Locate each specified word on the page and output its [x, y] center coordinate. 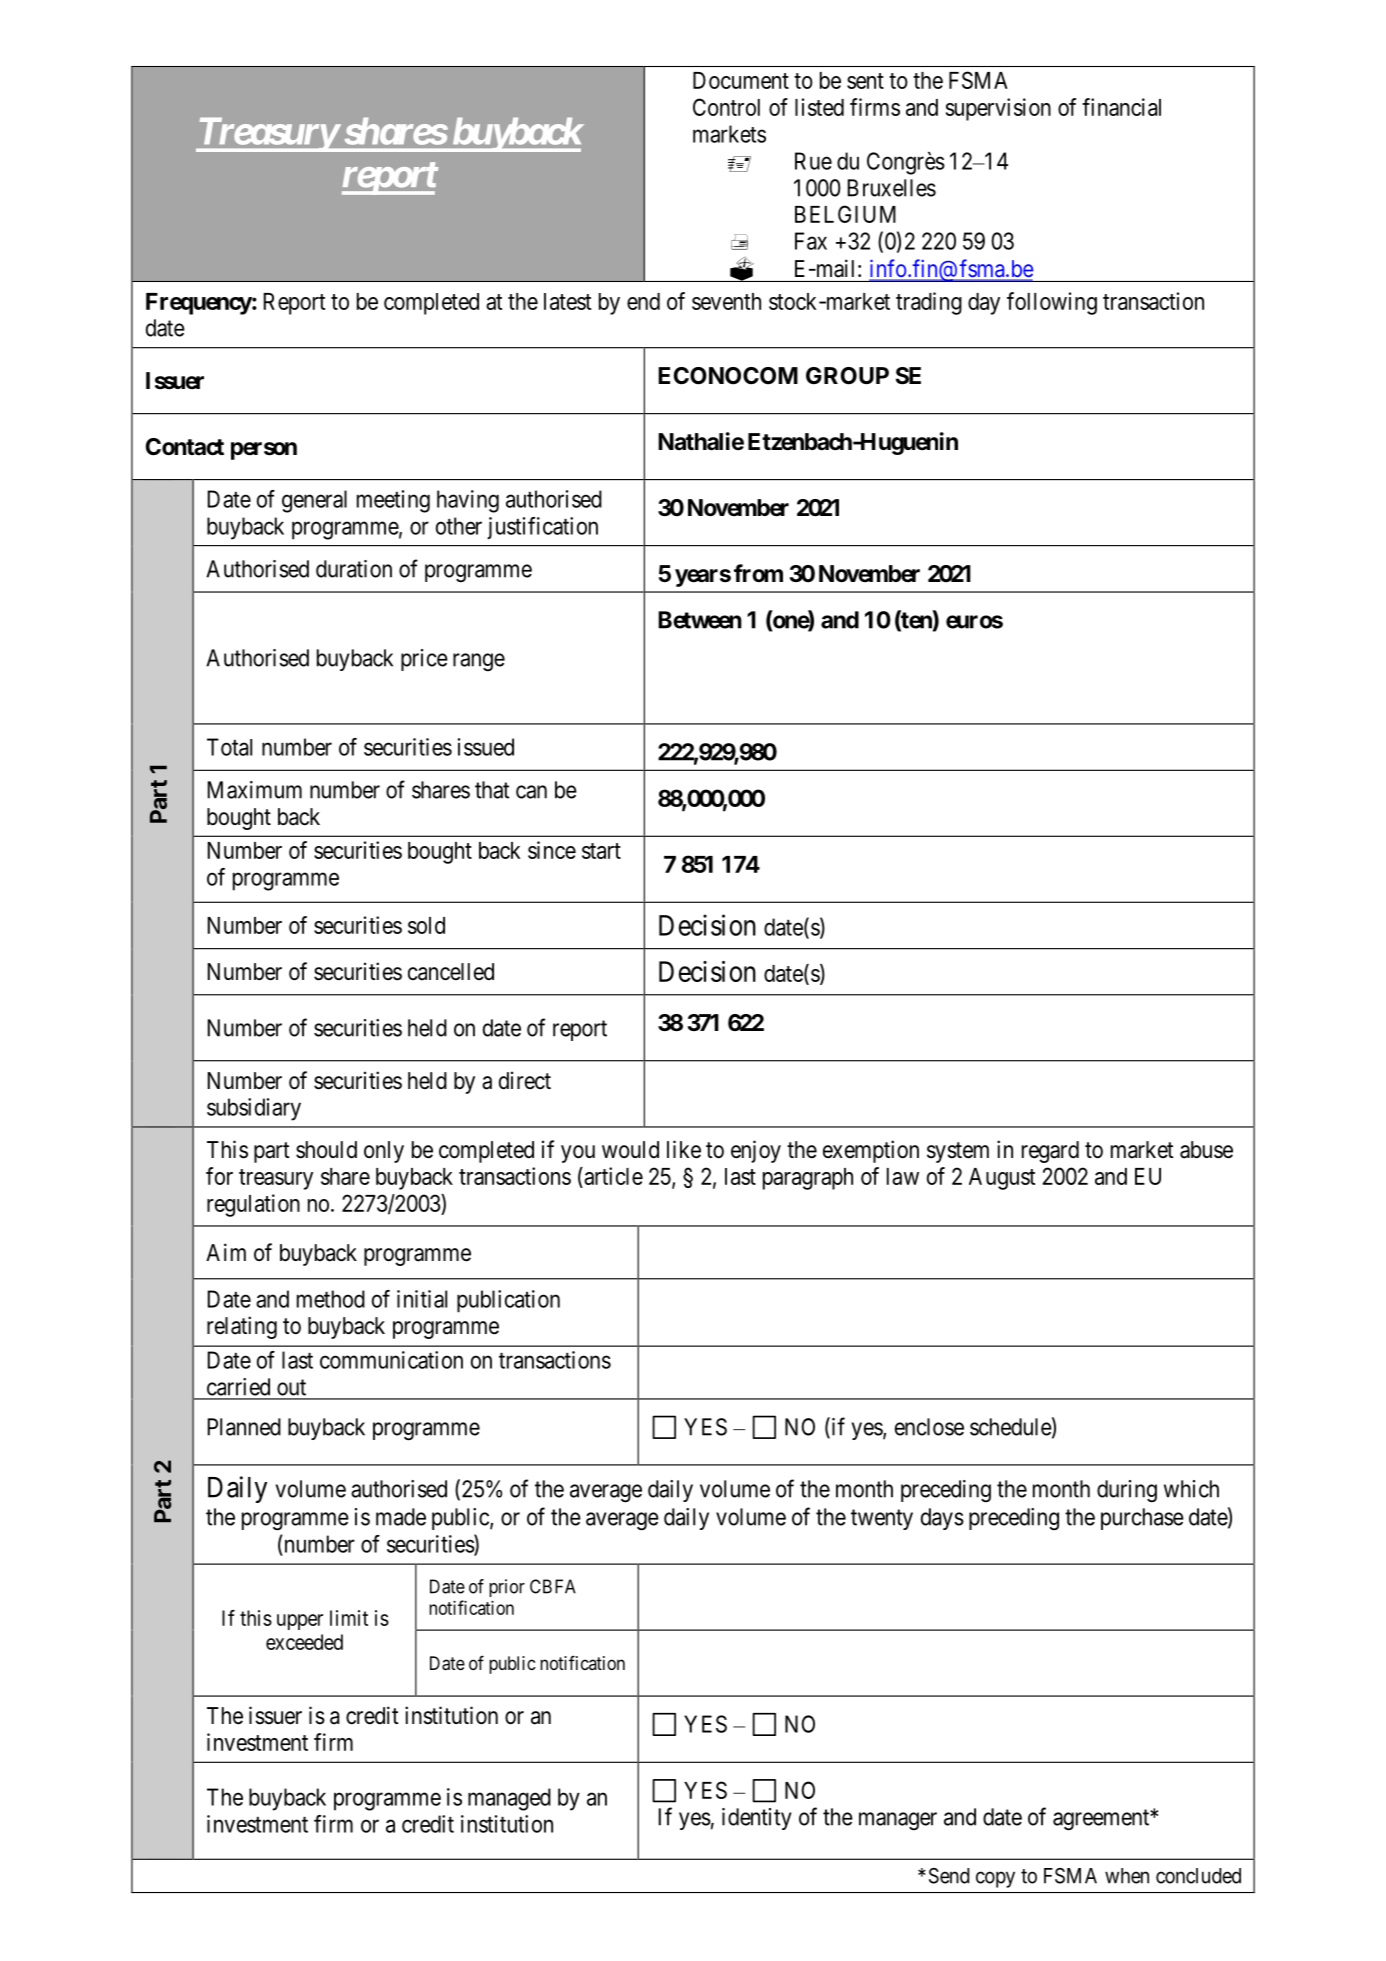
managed [509, 1799]
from [758, 573]
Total [229, 747]
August [1002, 1179]
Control [726, 107]
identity [757, 1819]
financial [1121, 107]
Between [700, 620]
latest [567, 301]
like [684, 1149]
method [331, 1299]
